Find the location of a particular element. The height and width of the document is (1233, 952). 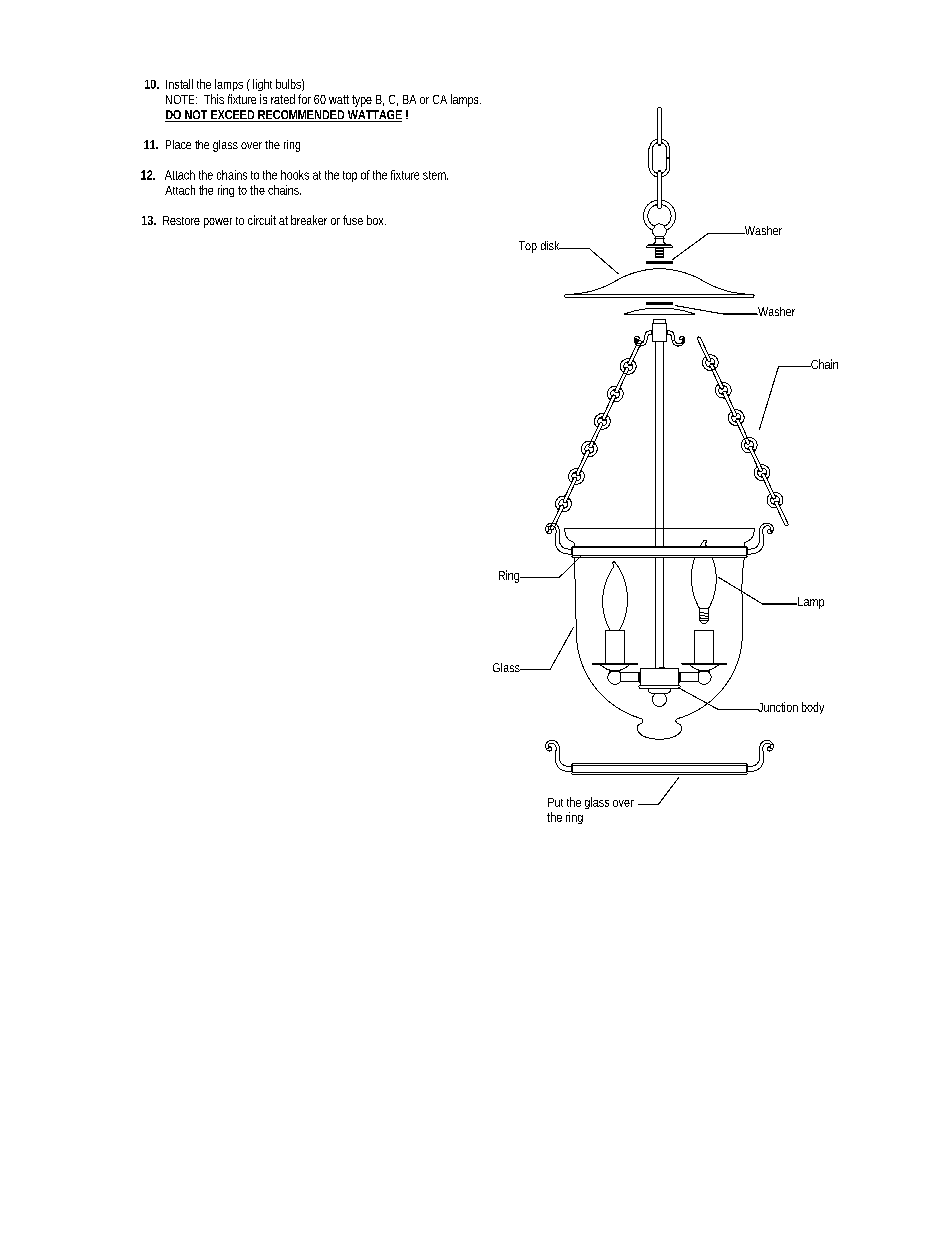

circuit is located at coordinates (262, 220).
